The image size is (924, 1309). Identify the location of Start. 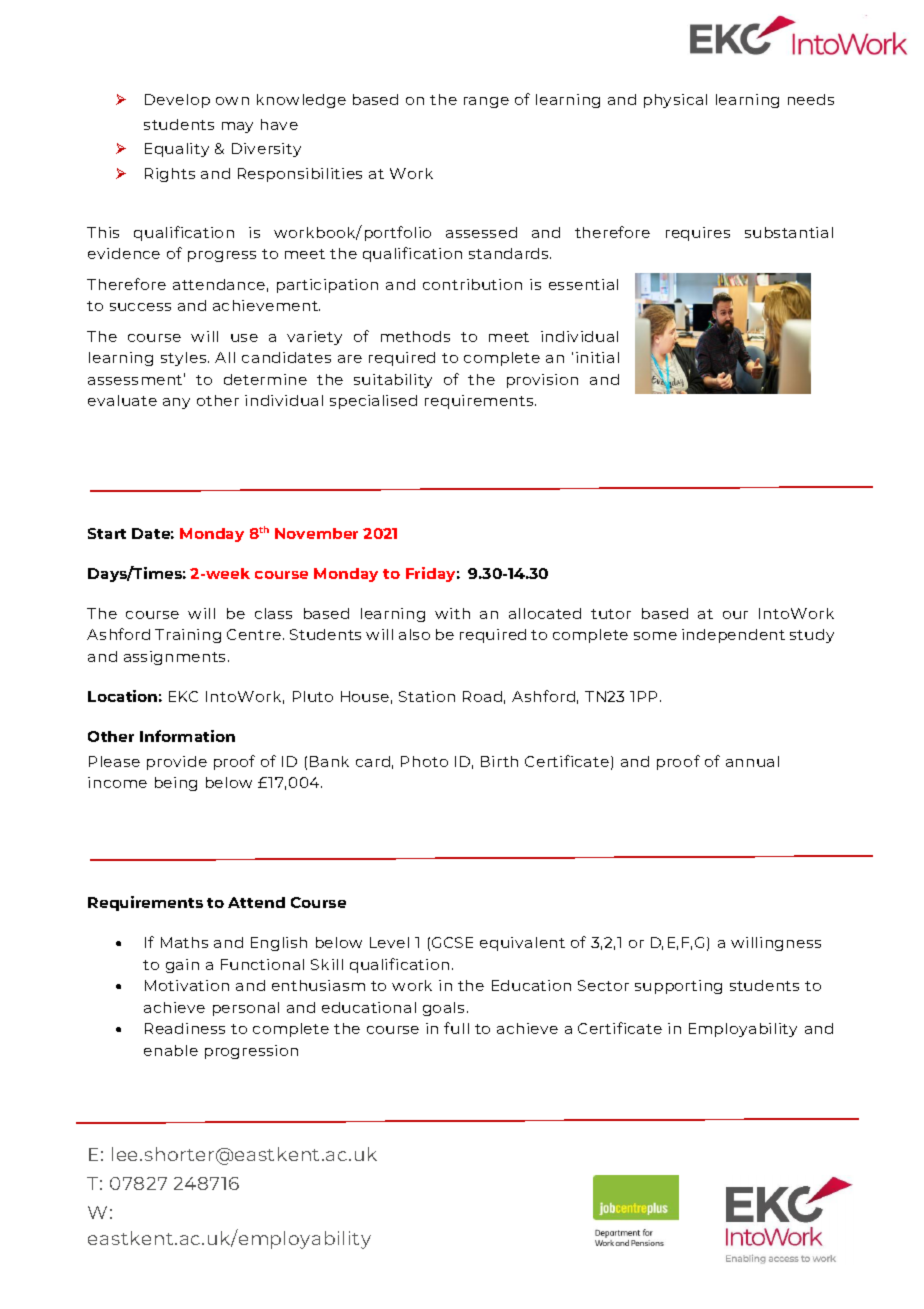
(107, 533).
